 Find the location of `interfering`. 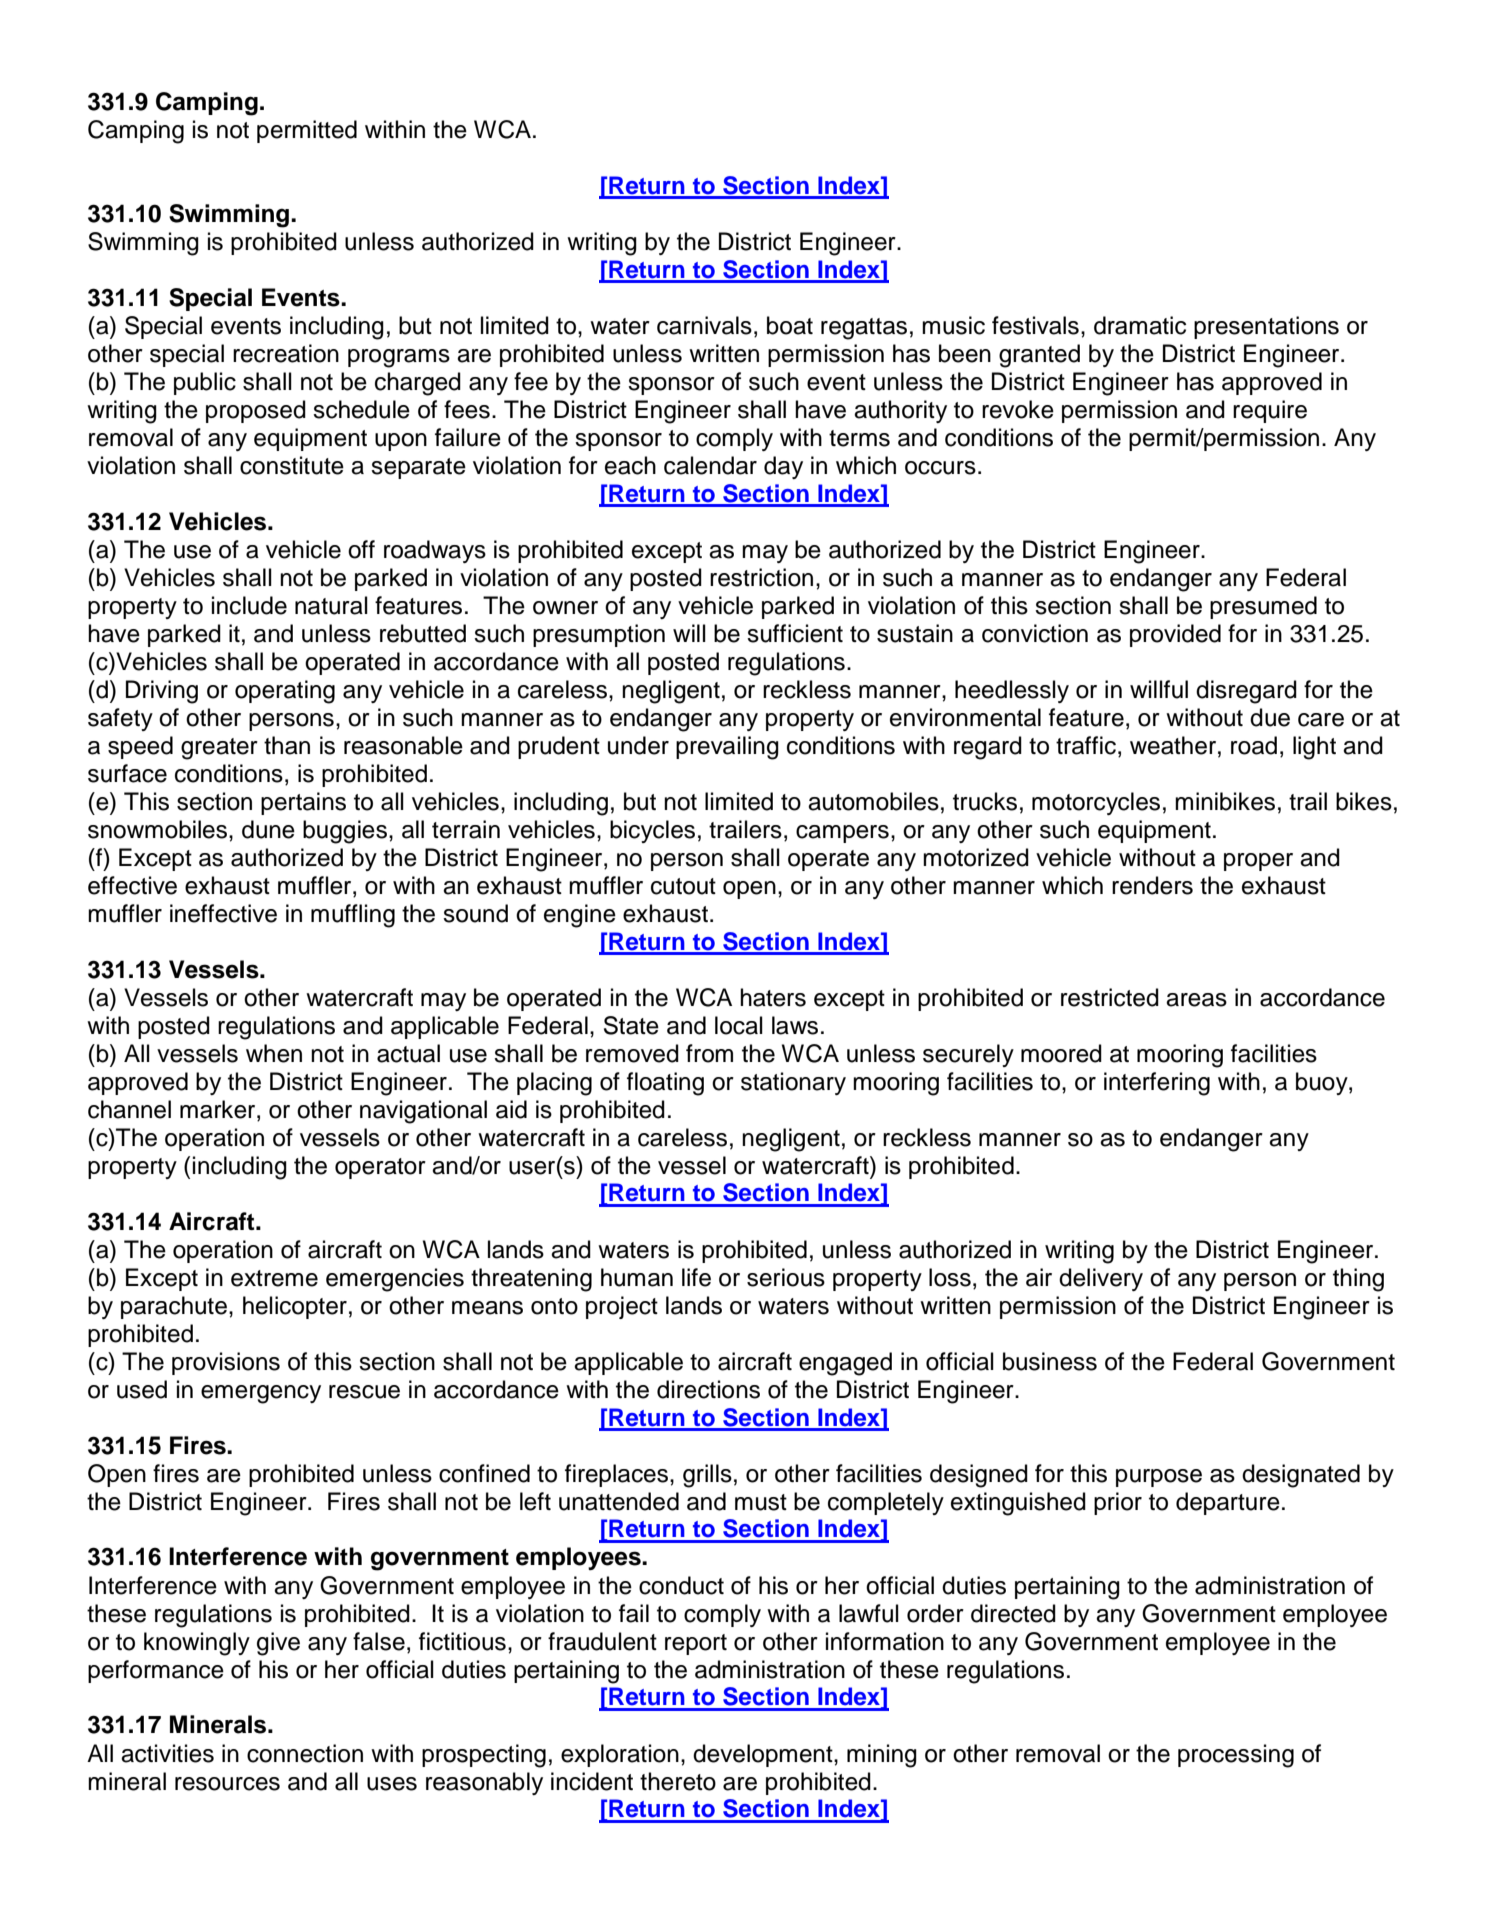

interfering is located at coordinates (1157, 1084).
